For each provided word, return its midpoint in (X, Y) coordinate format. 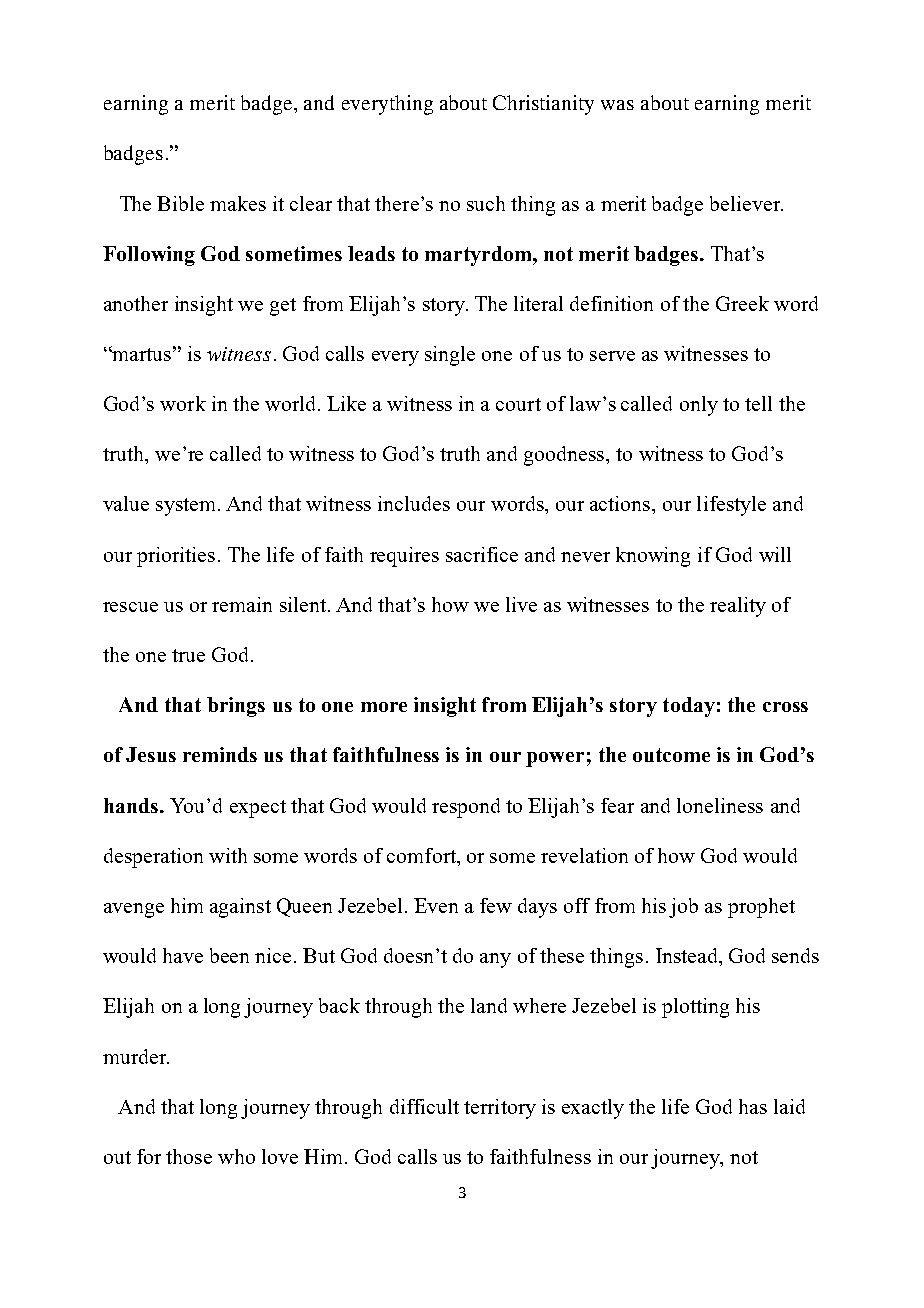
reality (738, 607)
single (450, 356)
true (188, 655)
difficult (424, 1106)
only (699, 406)
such (486, 203)
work (183, 403)
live (521, 604)
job (683, 908)
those (189, 1156)
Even (436, 905)
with (228, 855)
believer (746, 203)
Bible (180, 203)
